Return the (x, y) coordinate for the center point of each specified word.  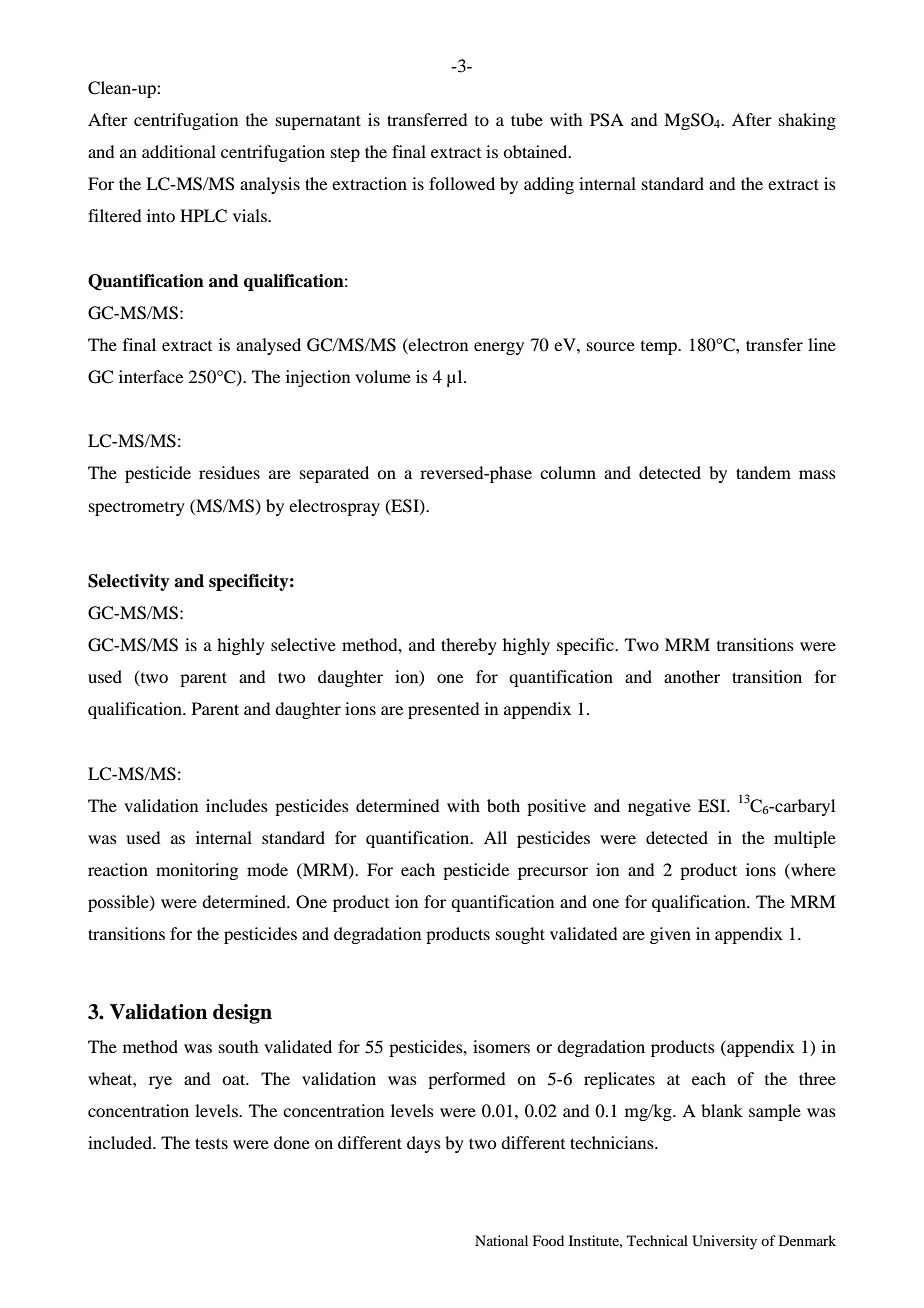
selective (303, 644)
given (670, 935)
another (692, 676)
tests (211, 1143)
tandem (763, 472)
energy (499, 348)
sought (520, 935)
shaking (807, 121)
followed (462, 183)
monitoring (197, 871)
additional (179, 151)
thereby (469, 646)
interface (151, 376)
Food (548, 1240)
